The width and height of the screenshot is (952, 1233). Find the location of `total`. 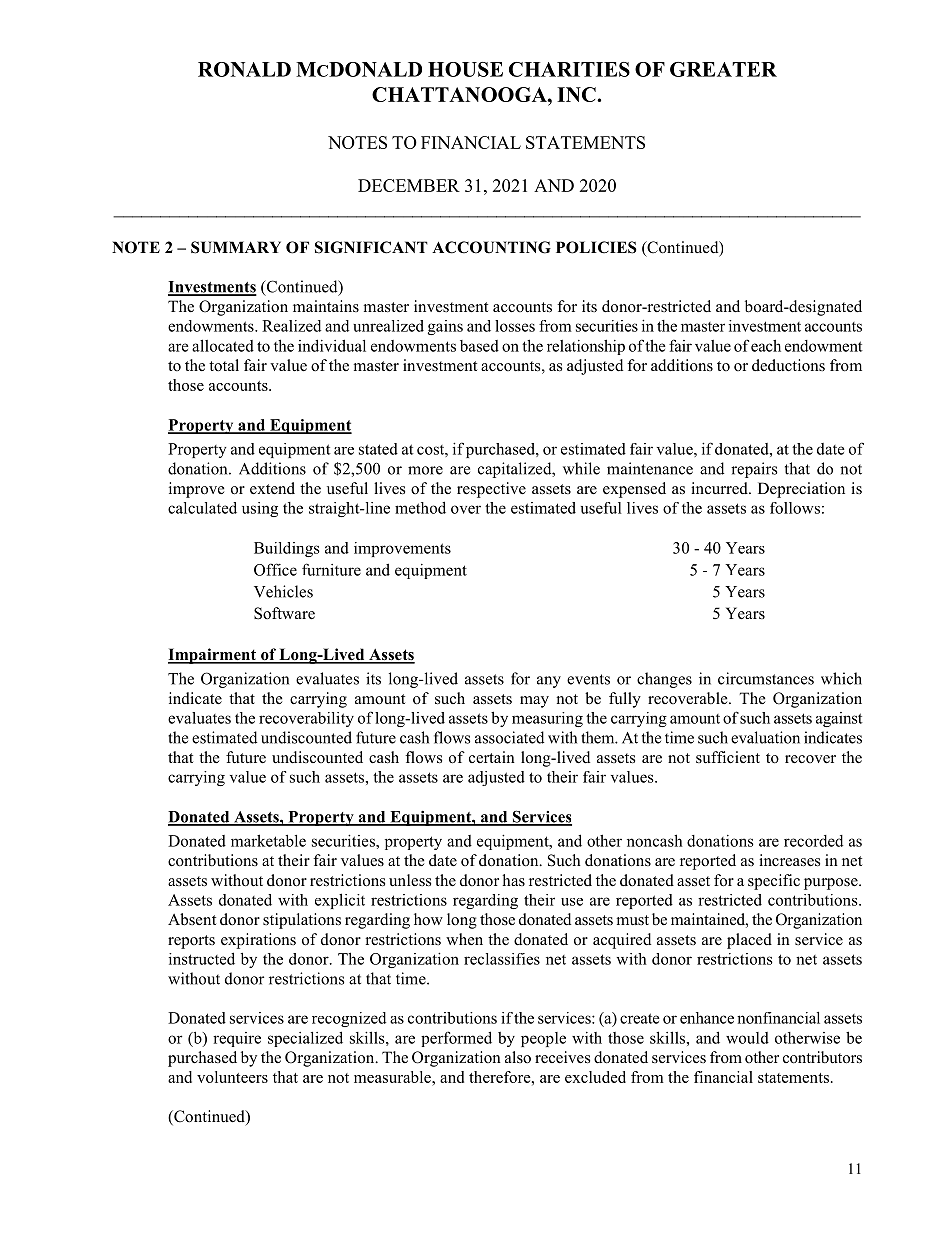

total is located at coordinates (224, 365).
